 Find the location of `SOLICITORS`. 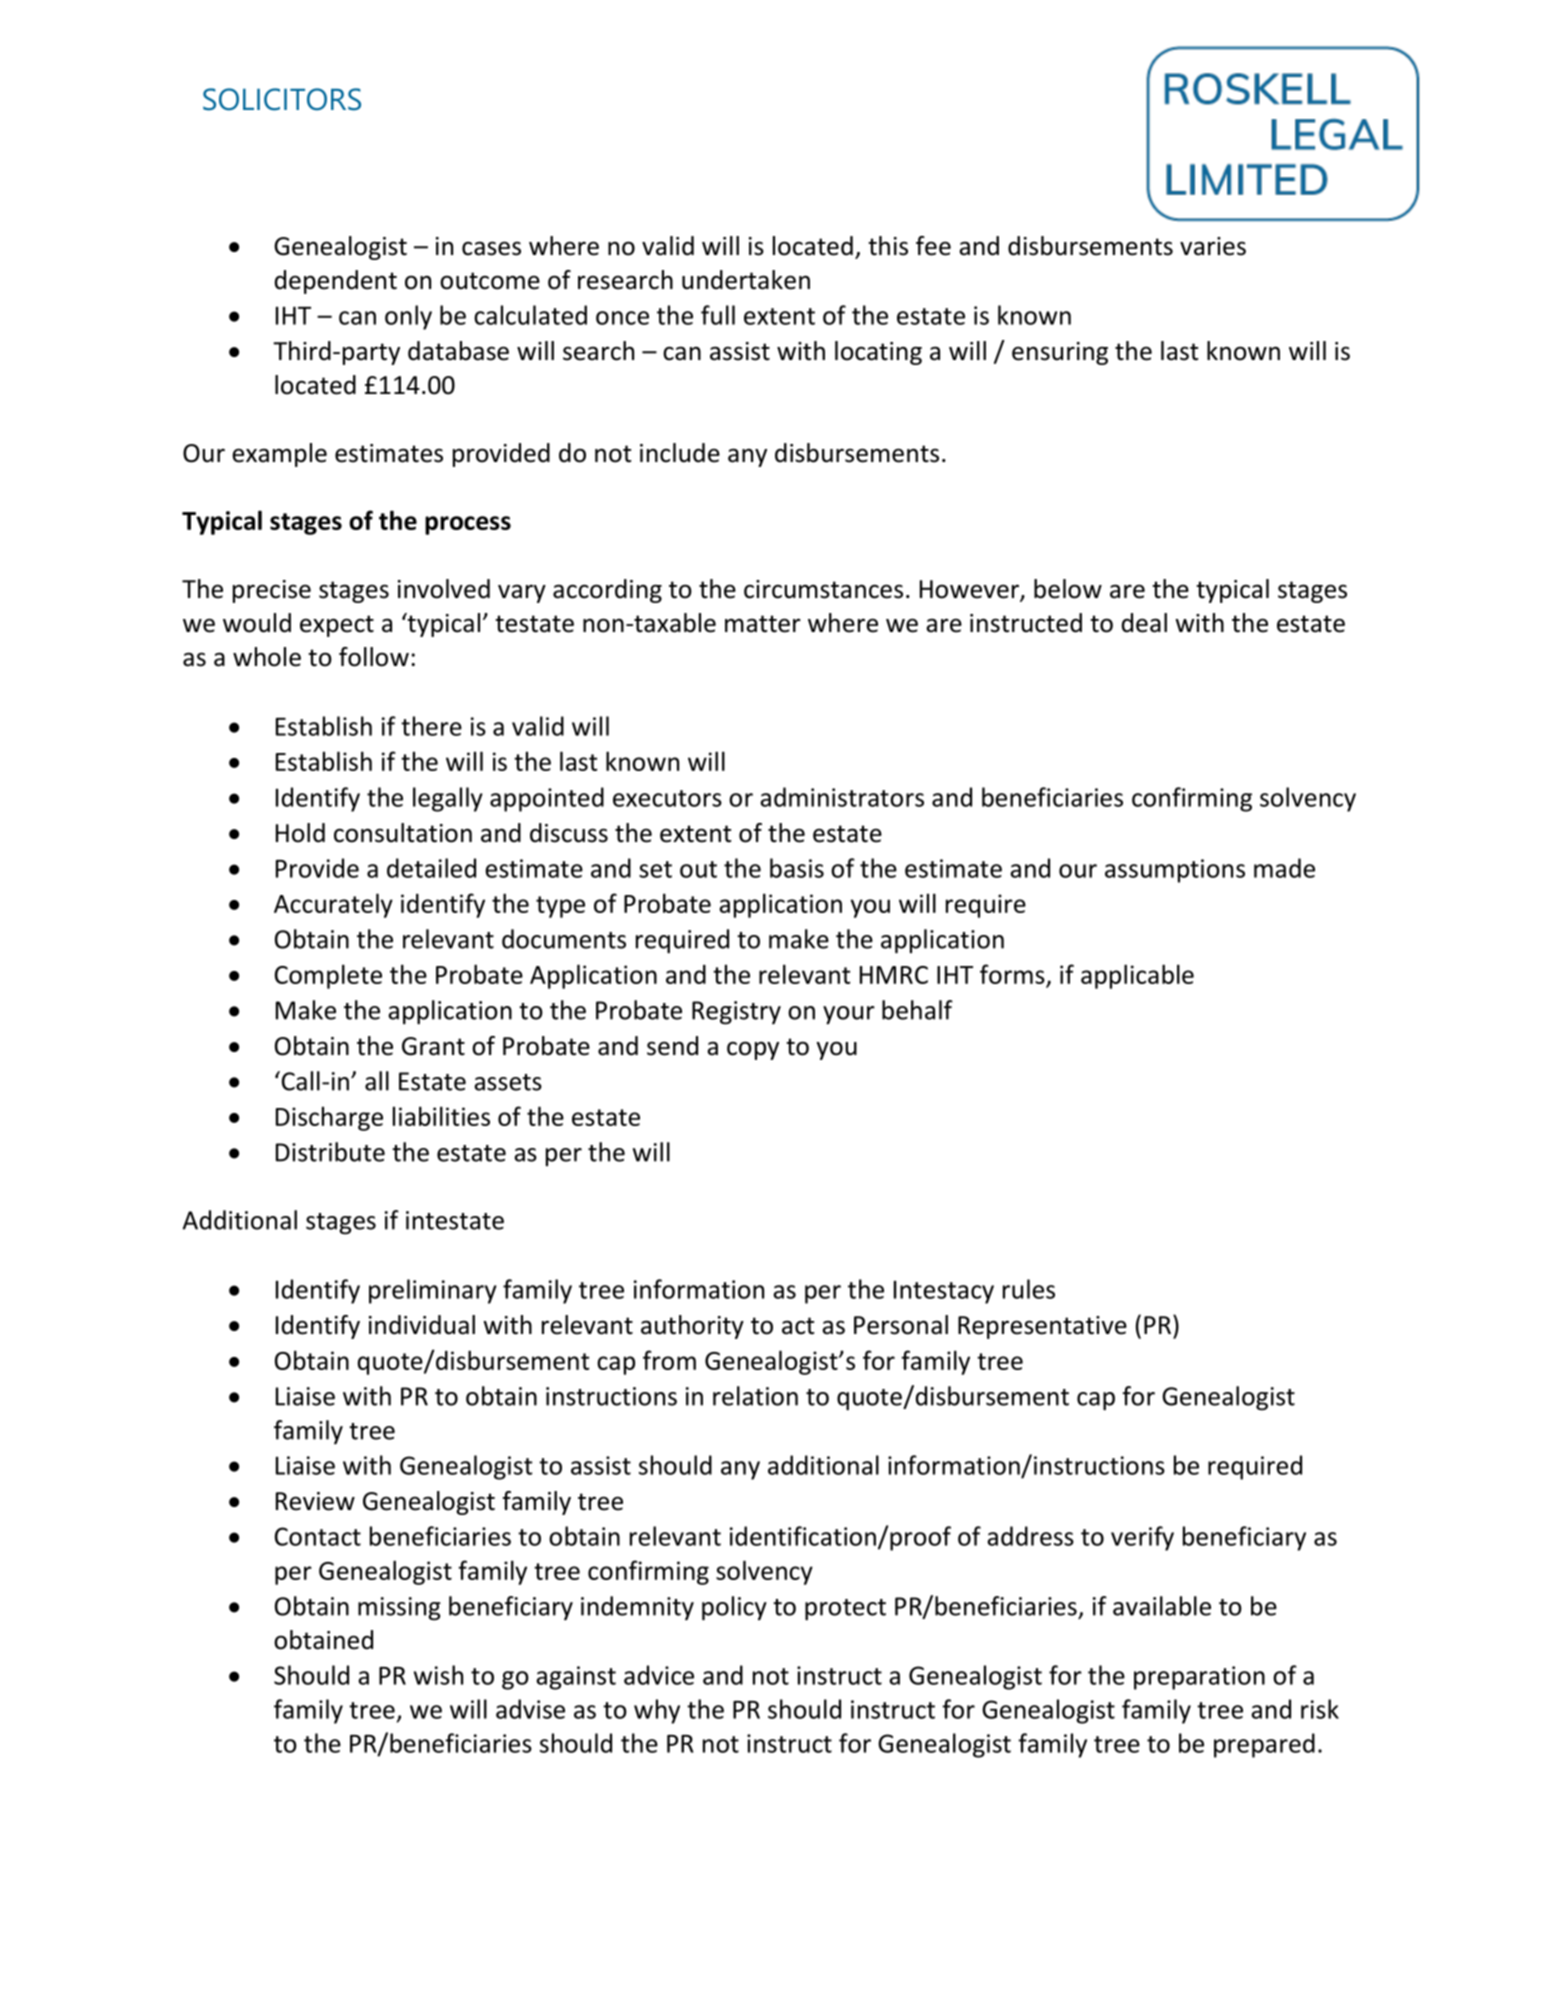

SOLICITORS is located at coordinates (282, 99).
